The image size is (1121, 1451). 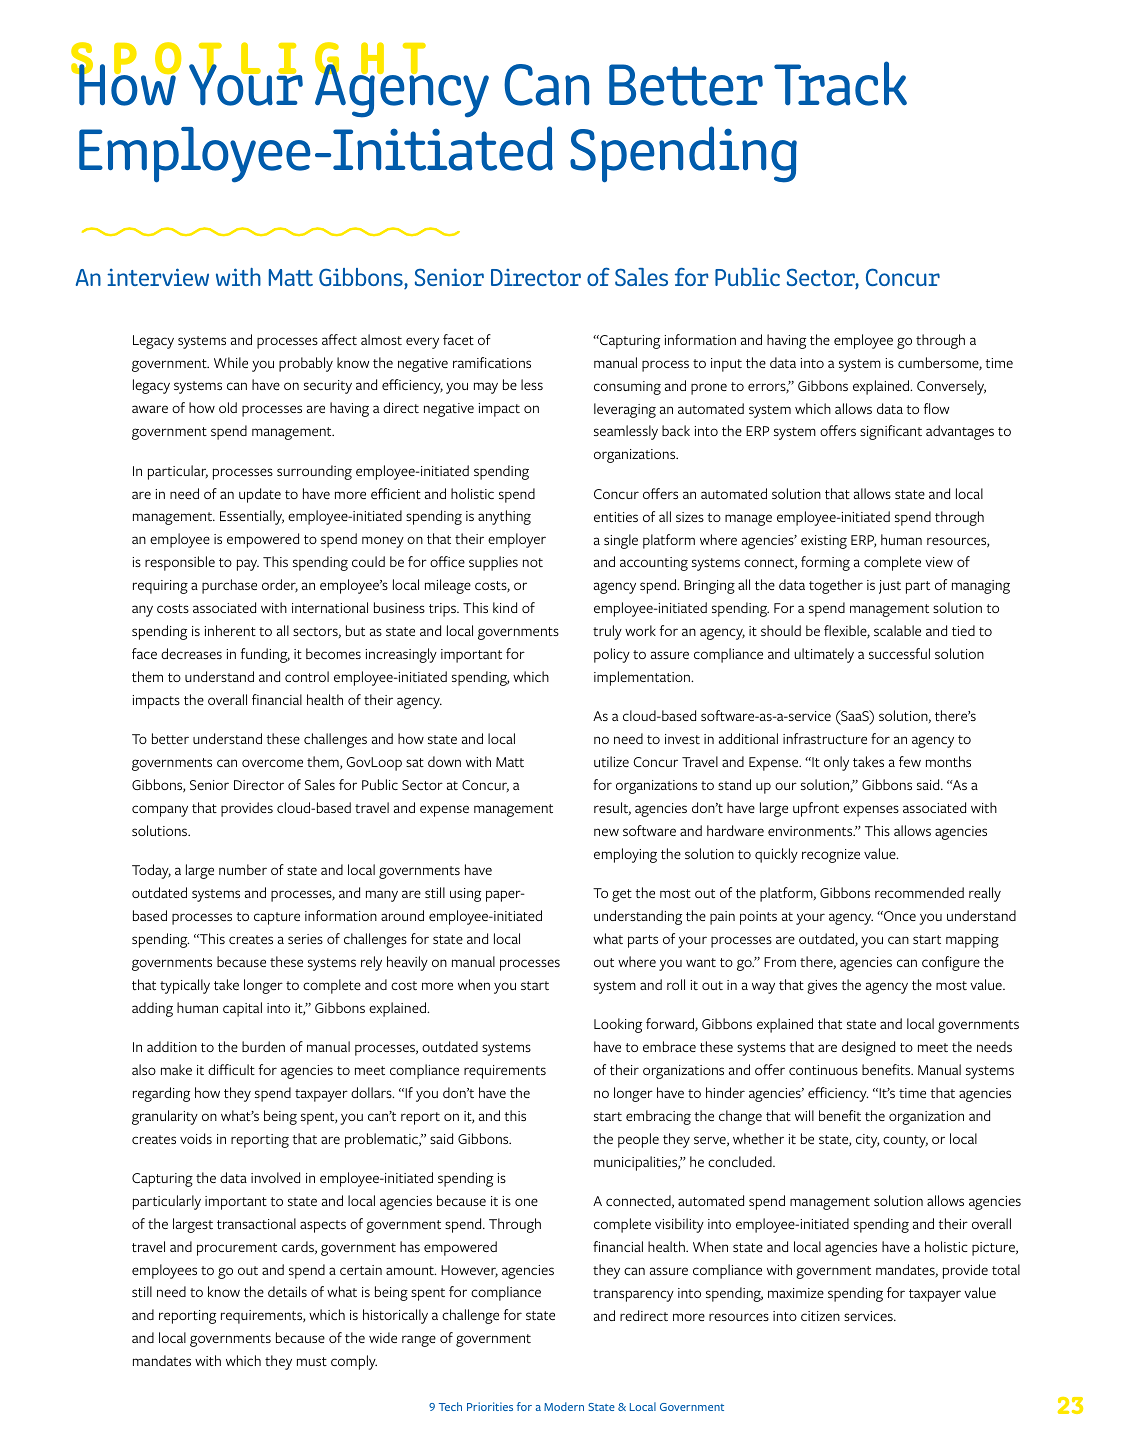 What do you see at coordinates (250, 60) in the image?
I see `SPOTLIGHT` at bounding box center [250, 60].
